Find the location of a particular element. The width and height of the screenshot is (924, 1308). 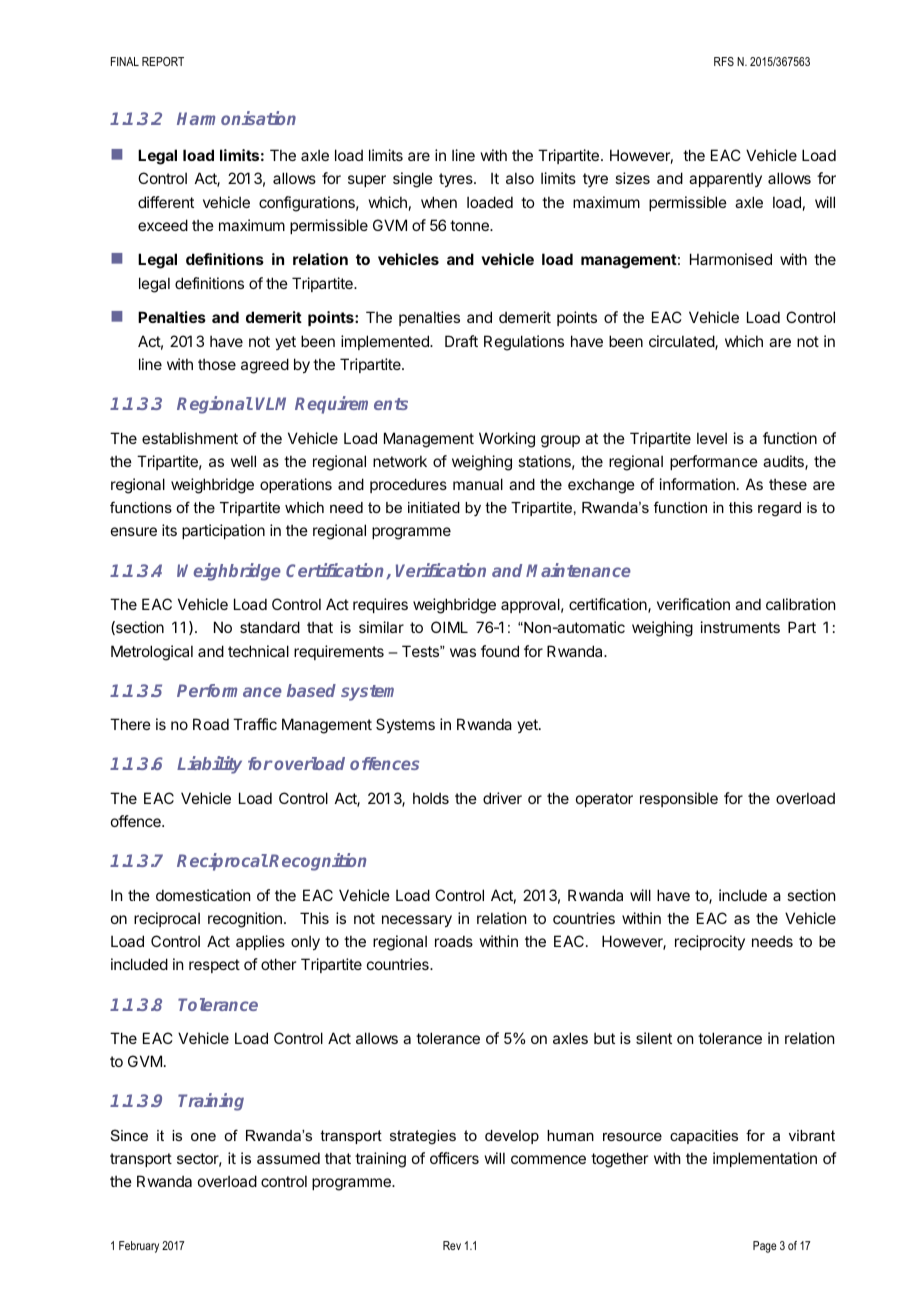

was is located at coordinates (463, 652).
